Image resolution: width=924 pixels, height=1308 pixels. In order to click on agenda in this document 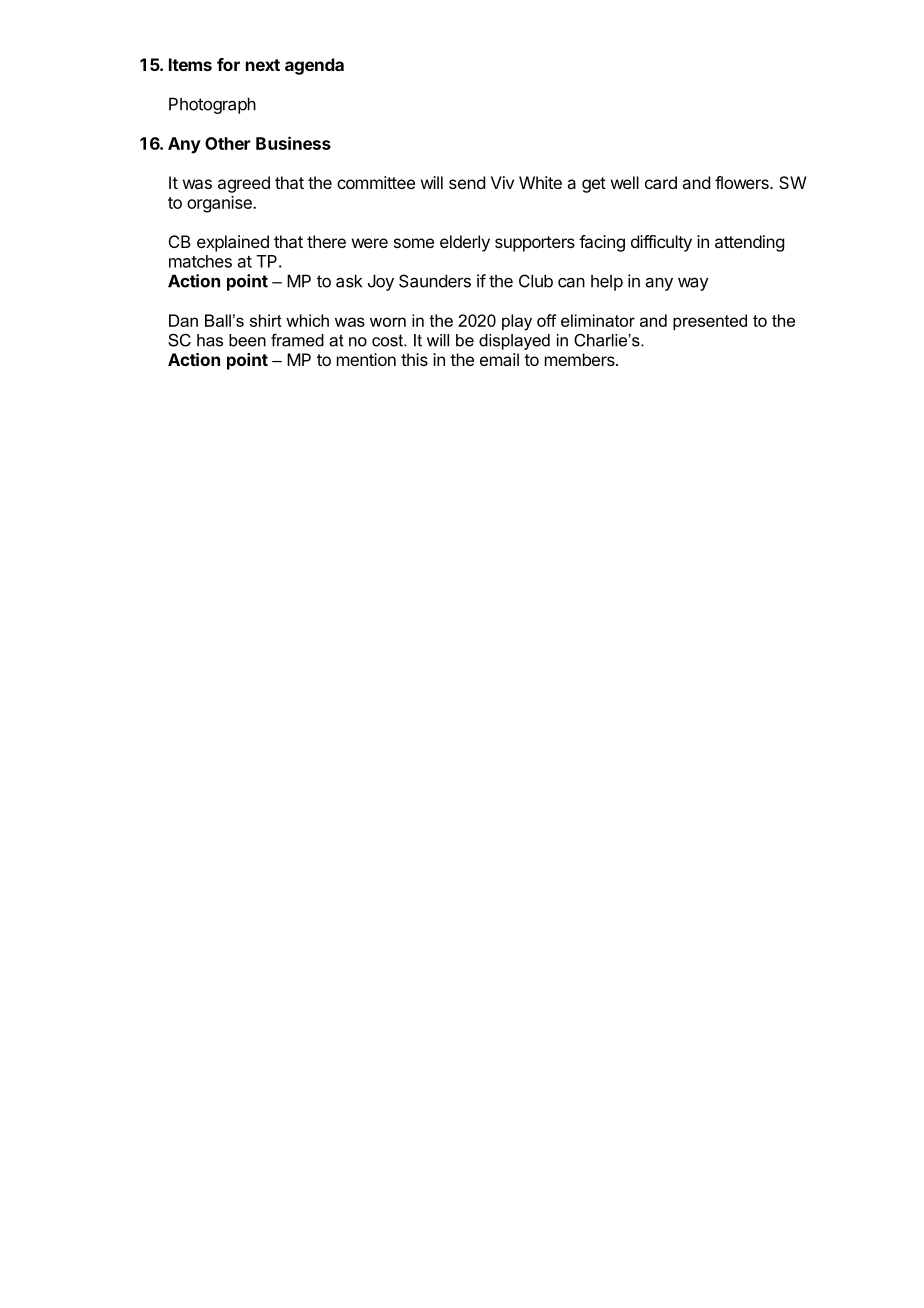, I will do `click(314, 66)`.
